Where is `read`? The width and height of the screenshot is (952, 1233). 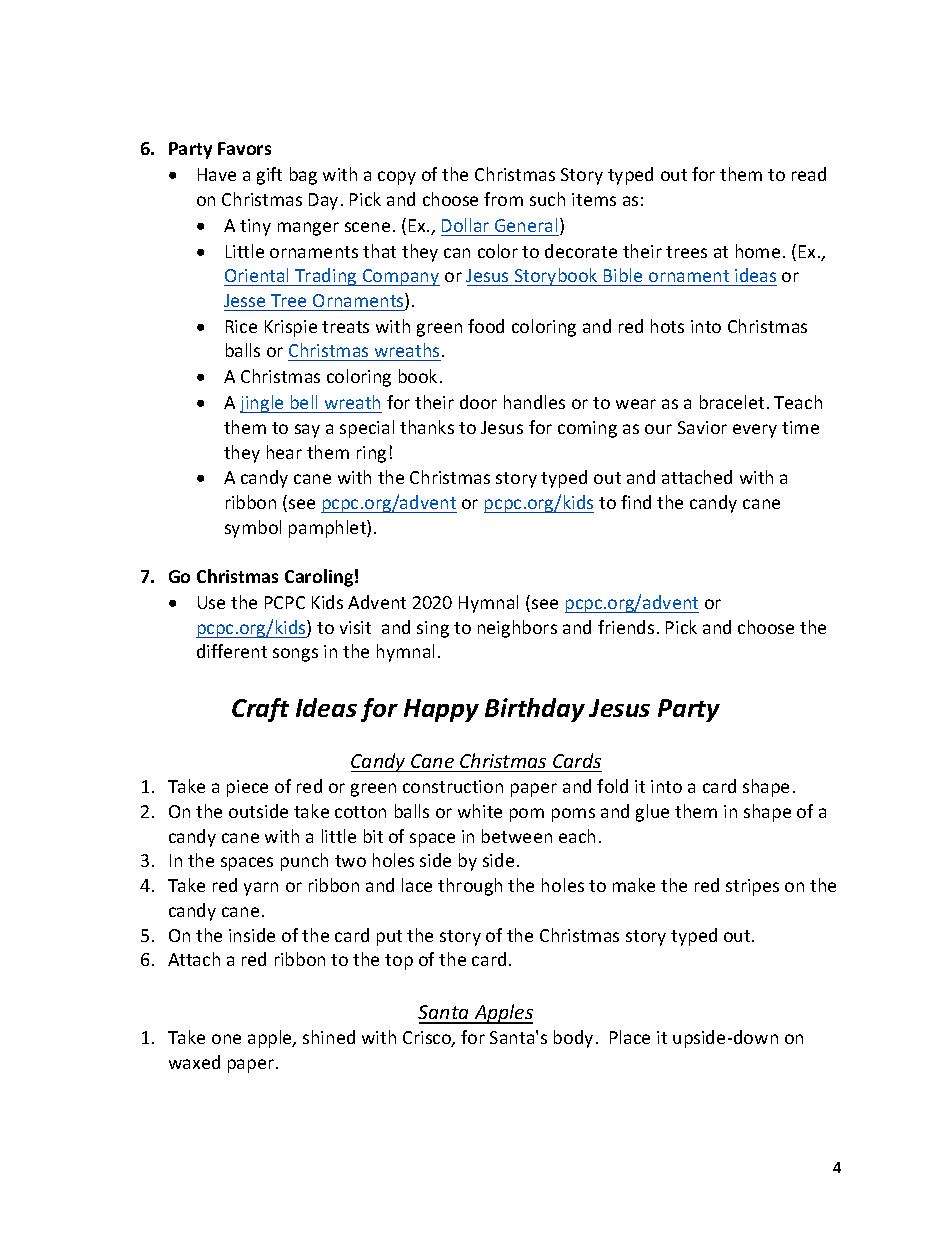
read is located at coordinates (809, 174).
